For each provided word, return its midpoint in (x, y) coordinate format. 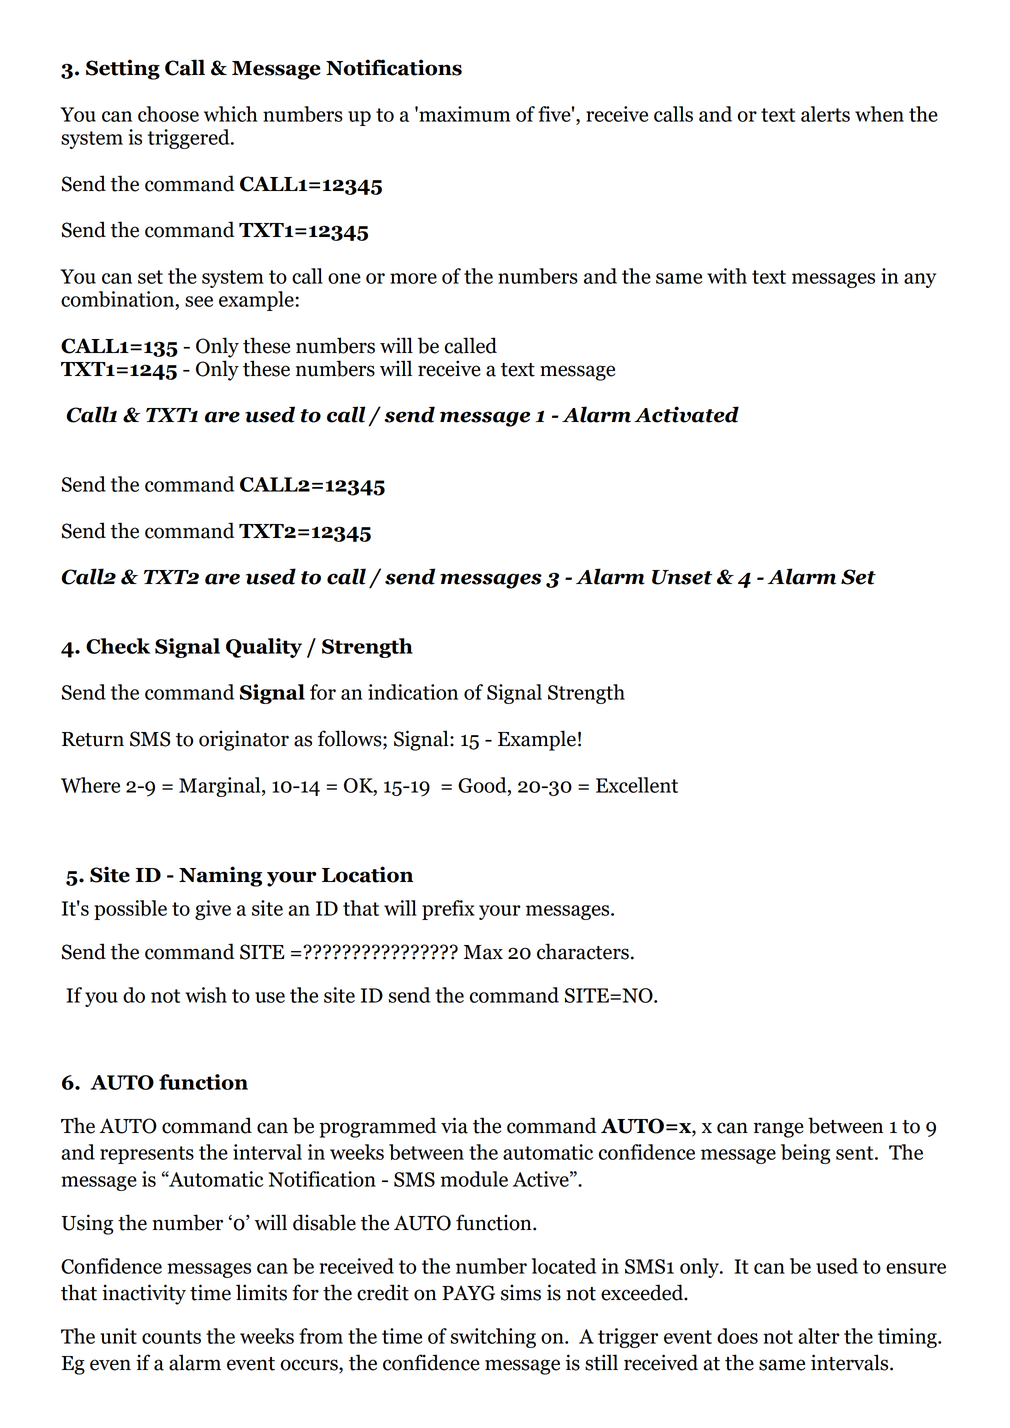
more (413, 278)
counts (171, 1337)
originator (244, 740)
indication (413, 692)
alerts (825, 114)
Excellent (637, 785)
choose (168, 114)
